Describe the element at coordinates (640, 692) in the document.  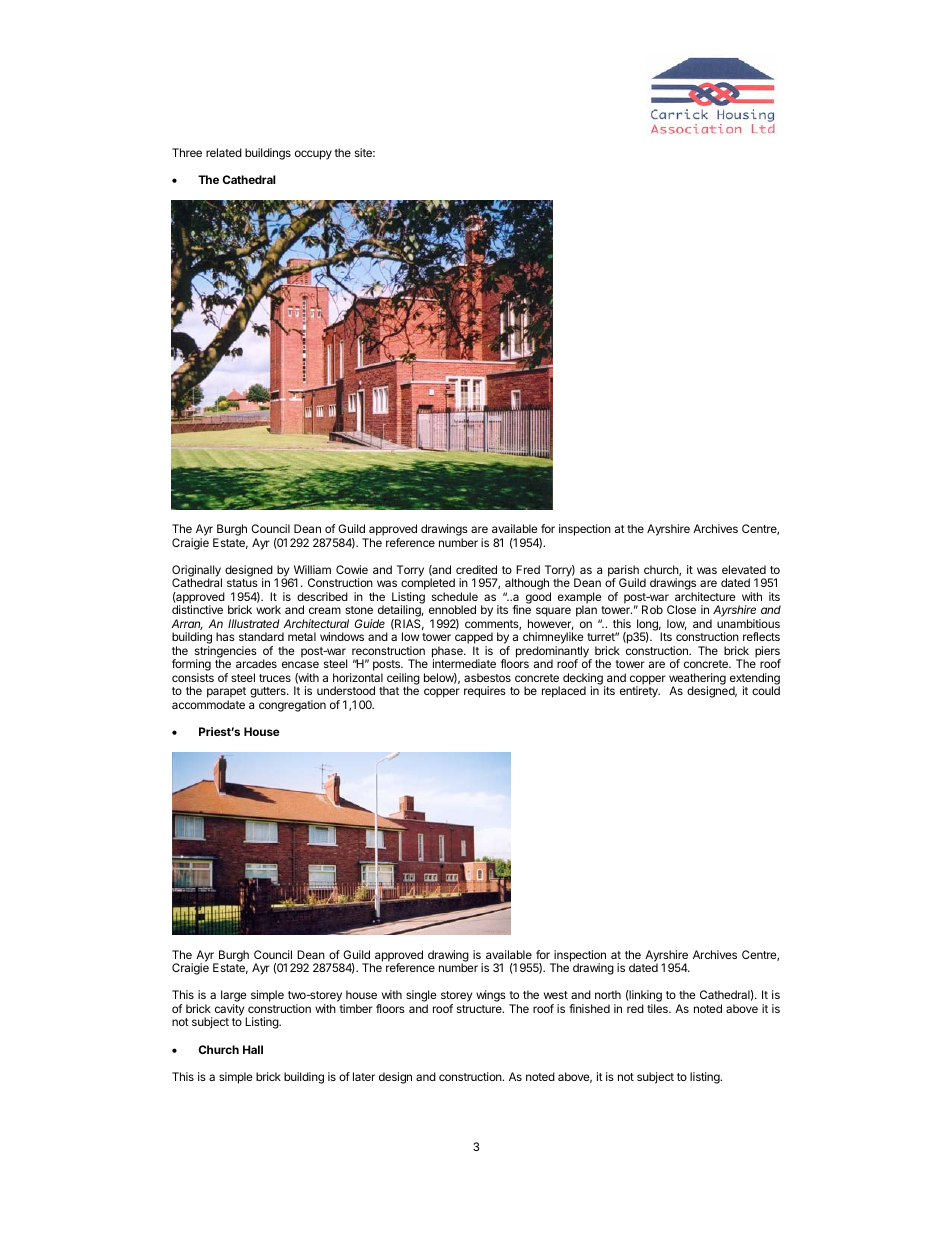
I see `entirety` at that location.
